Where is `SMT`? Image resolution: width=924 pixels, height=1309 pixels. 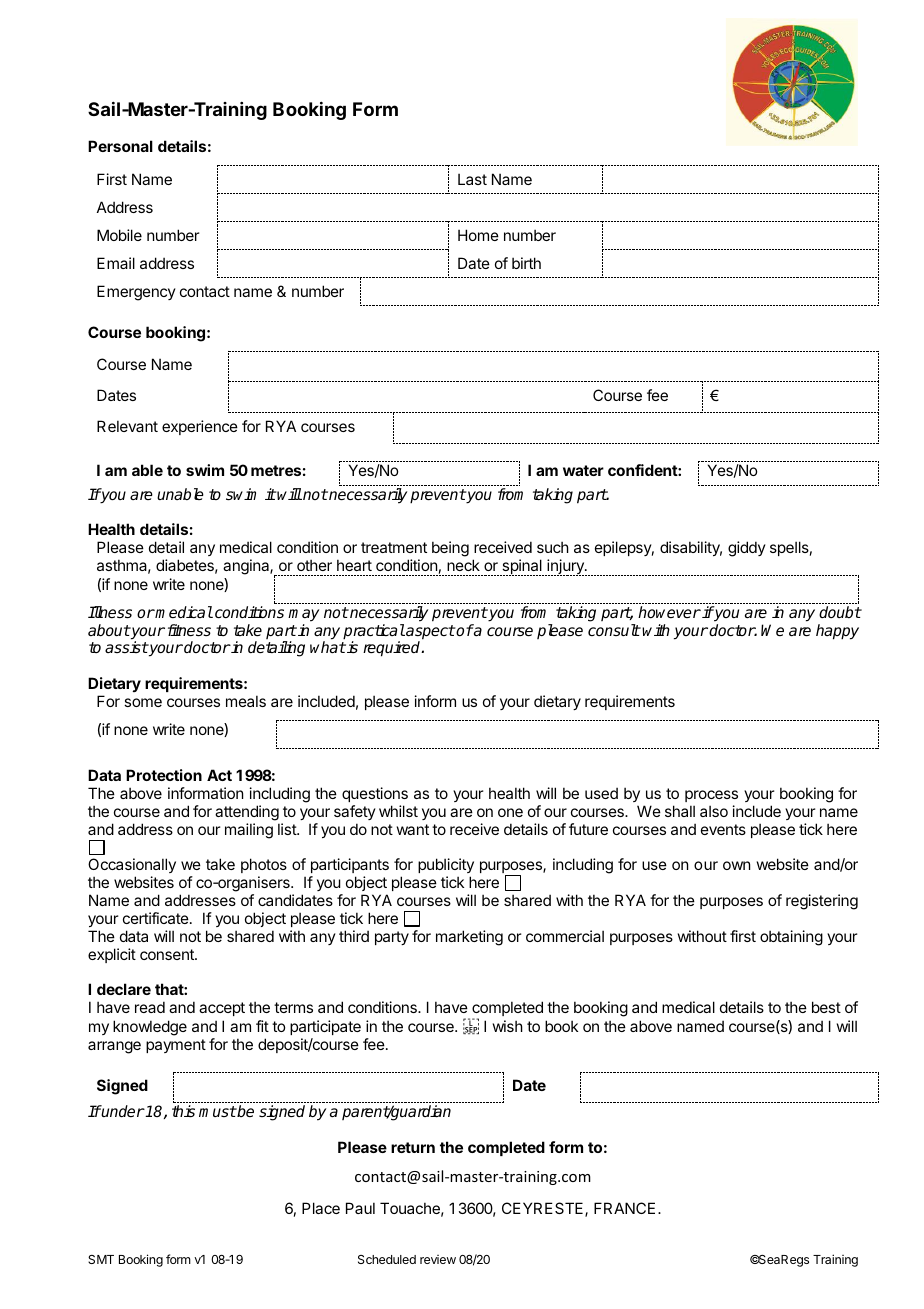 SMT is located at coordinates (101, 1259).
